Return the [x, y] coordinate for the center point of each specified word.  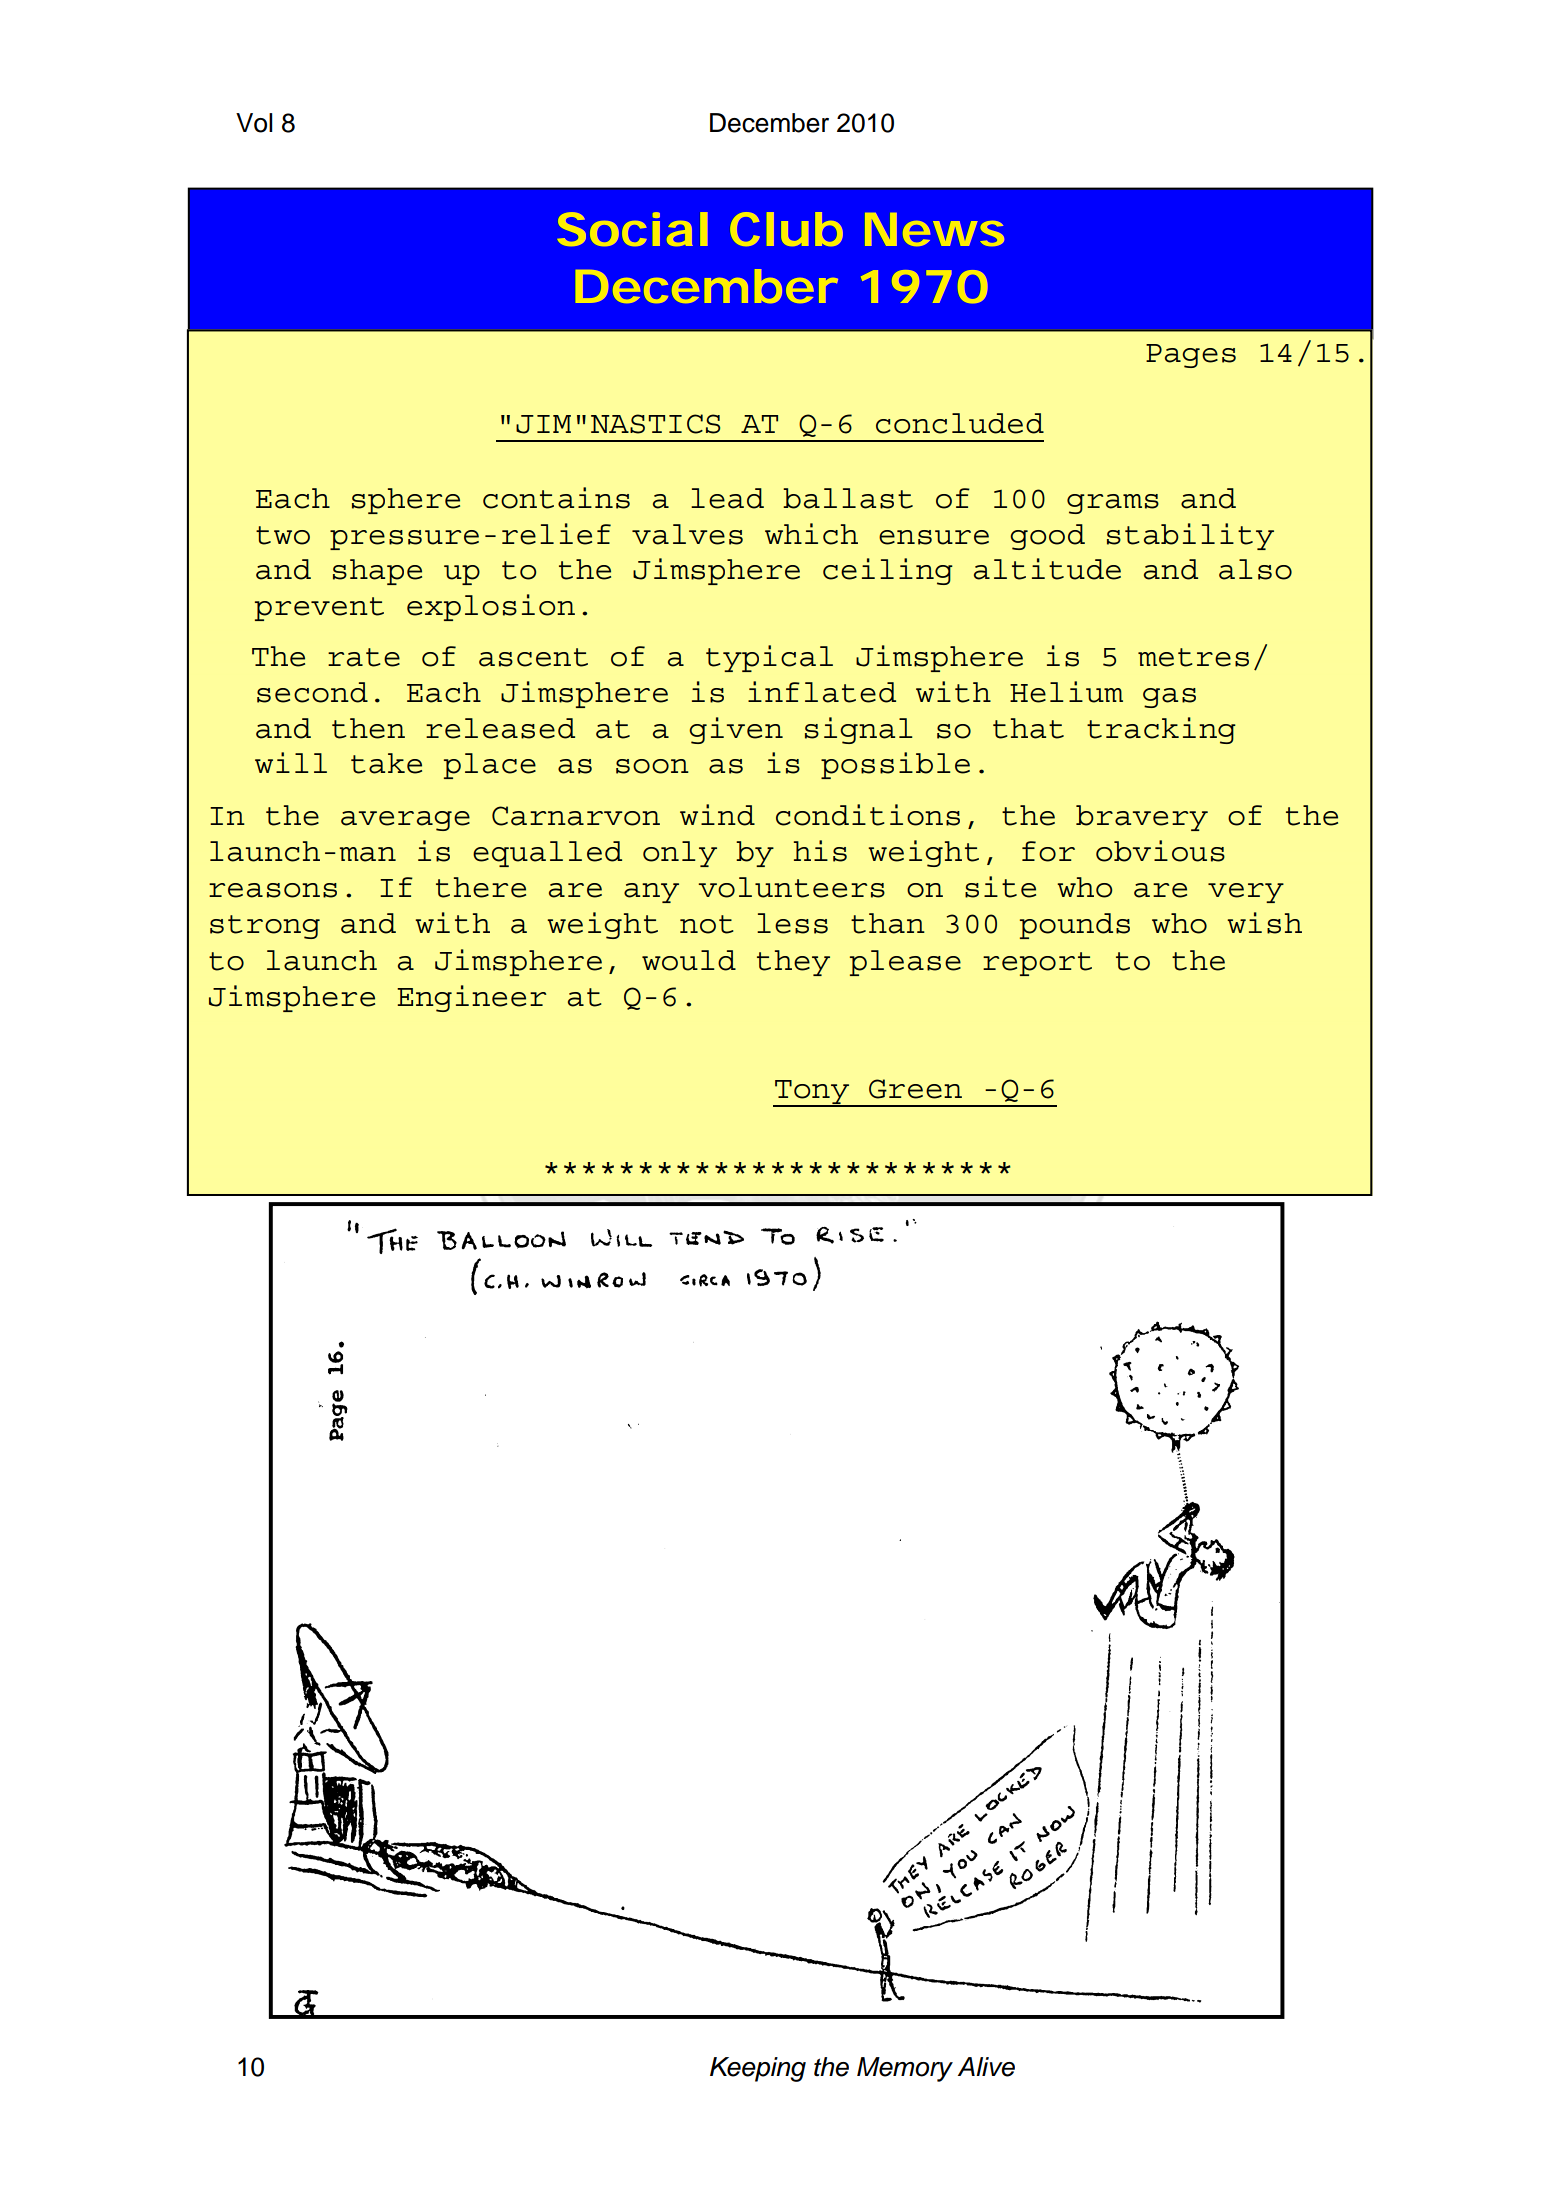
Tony [812, 1093]
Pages [1191, 356]
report [1037, 964]
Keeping [758, 2069]
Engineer [471, 998]
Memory [905, 2069]
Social [633, 229]
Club [786, 229]
